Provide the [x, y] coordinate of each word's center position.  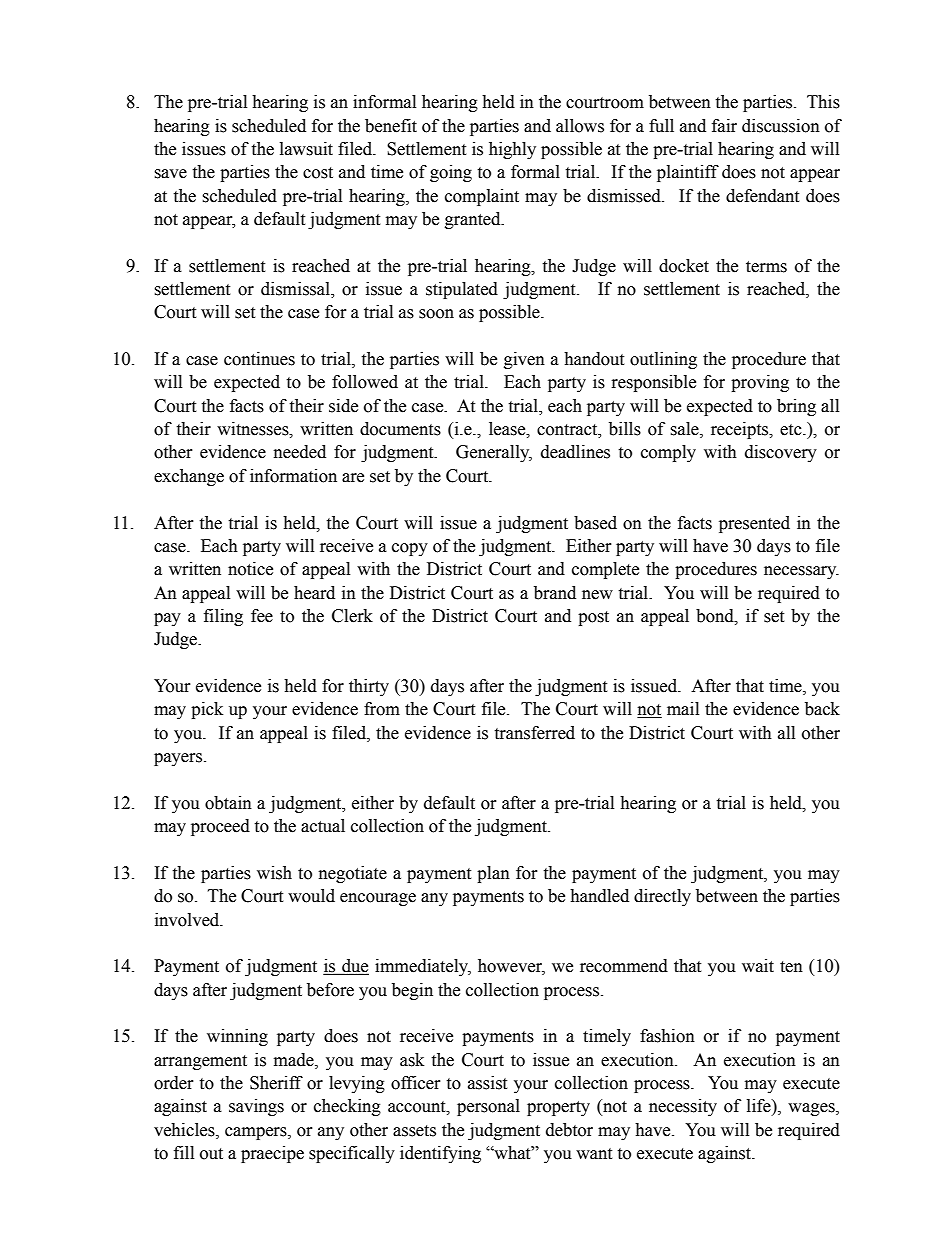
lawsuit [306, 149]
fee [262, 616]
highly [512, 150]
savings [256, 1107]
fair [724, 126]
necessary [801, 572]
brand [555, 593]
